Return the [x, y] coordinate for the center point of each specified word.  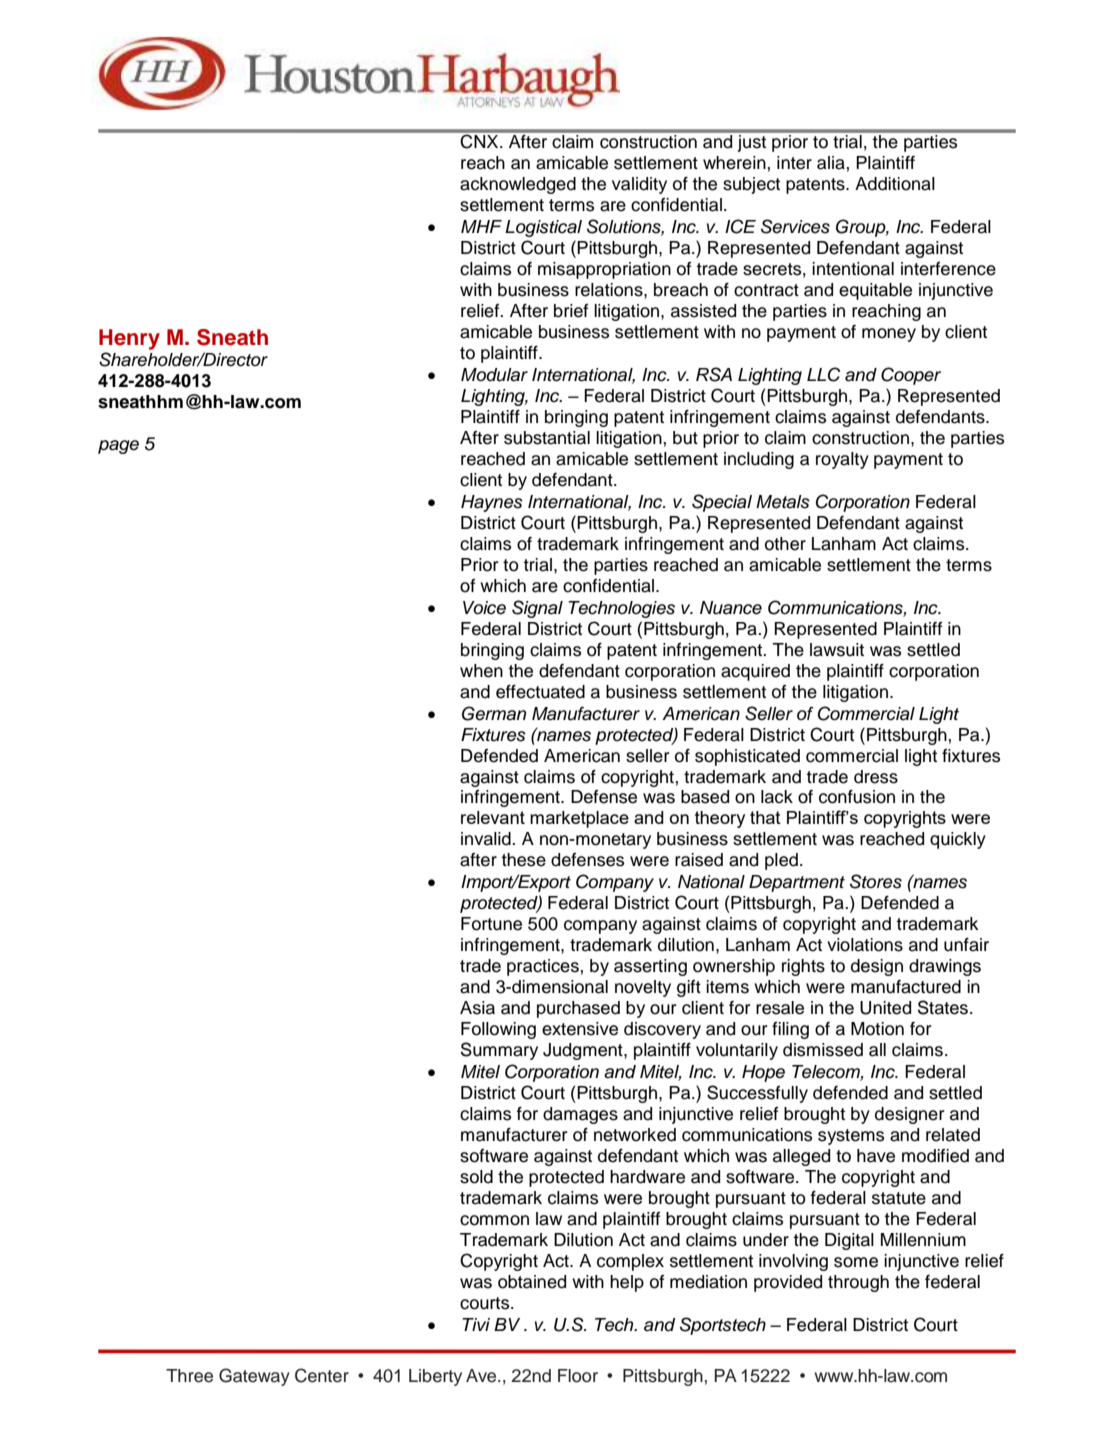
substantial [547, 438]
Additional [895, 184]
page [118, 447]
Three [189, 1376]
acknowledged [518, 185]
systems [851, 1137]
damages [580, 1115]
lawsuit [837, 650]
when [481, 671]
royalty [842, 460]
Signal [537, 609]
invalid [487, 839]
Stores [876, 881]
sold [476, 1177]
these [523, 860]
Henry [129, 339]
